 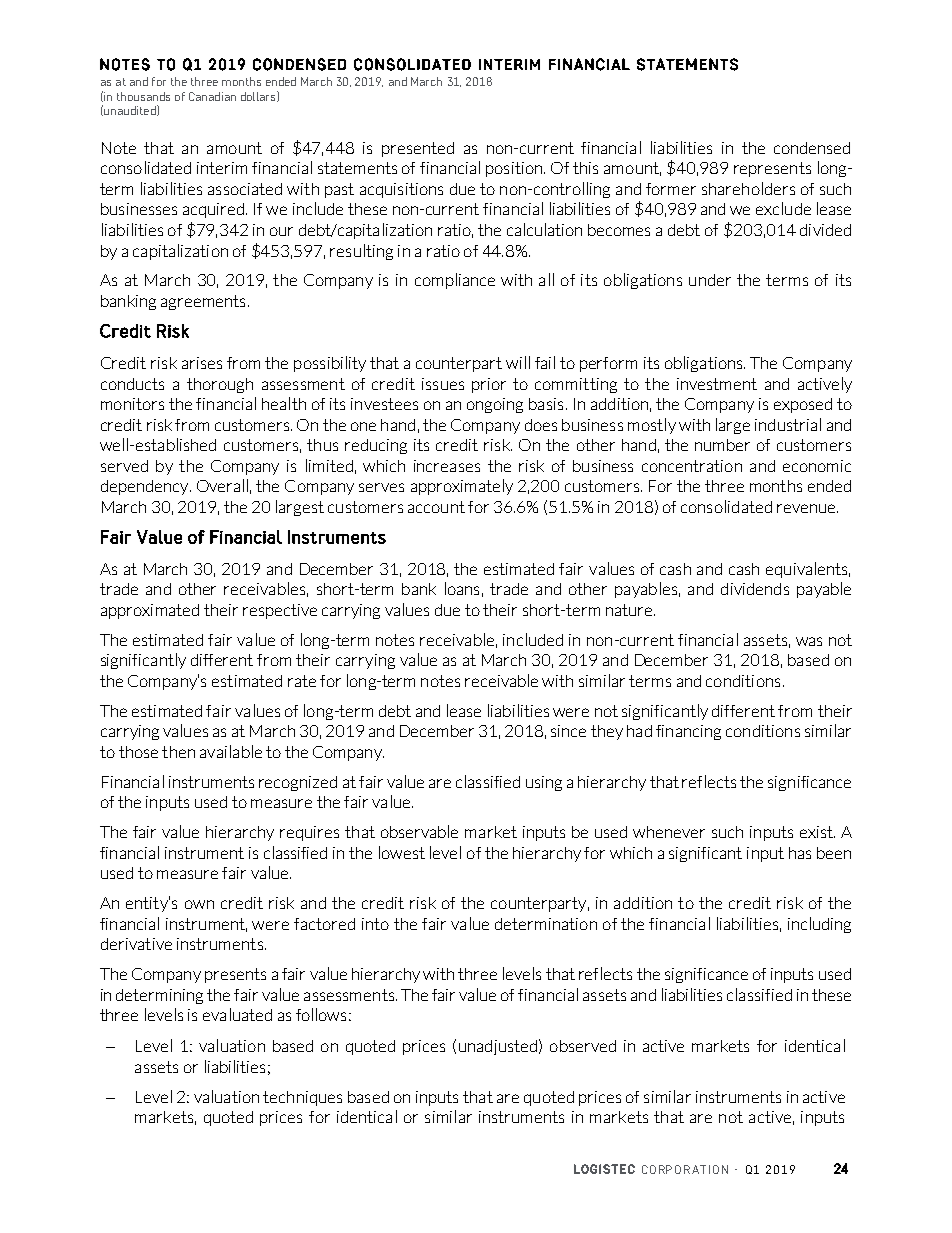 I want to click on evaluated, so click(x=237, y=1014).
